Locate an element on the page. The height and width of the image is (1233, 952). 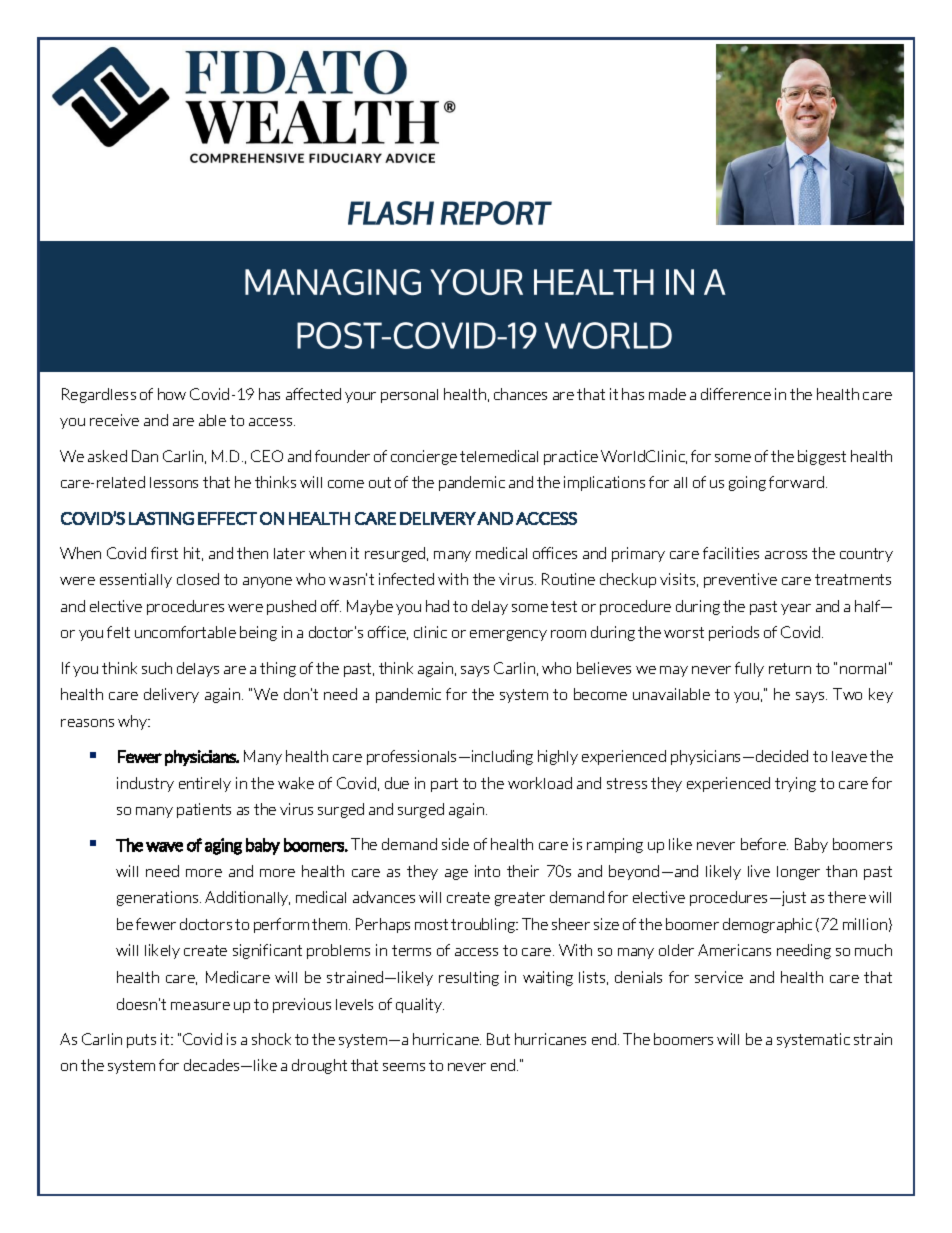
before is located at coordinates (764, 844).
